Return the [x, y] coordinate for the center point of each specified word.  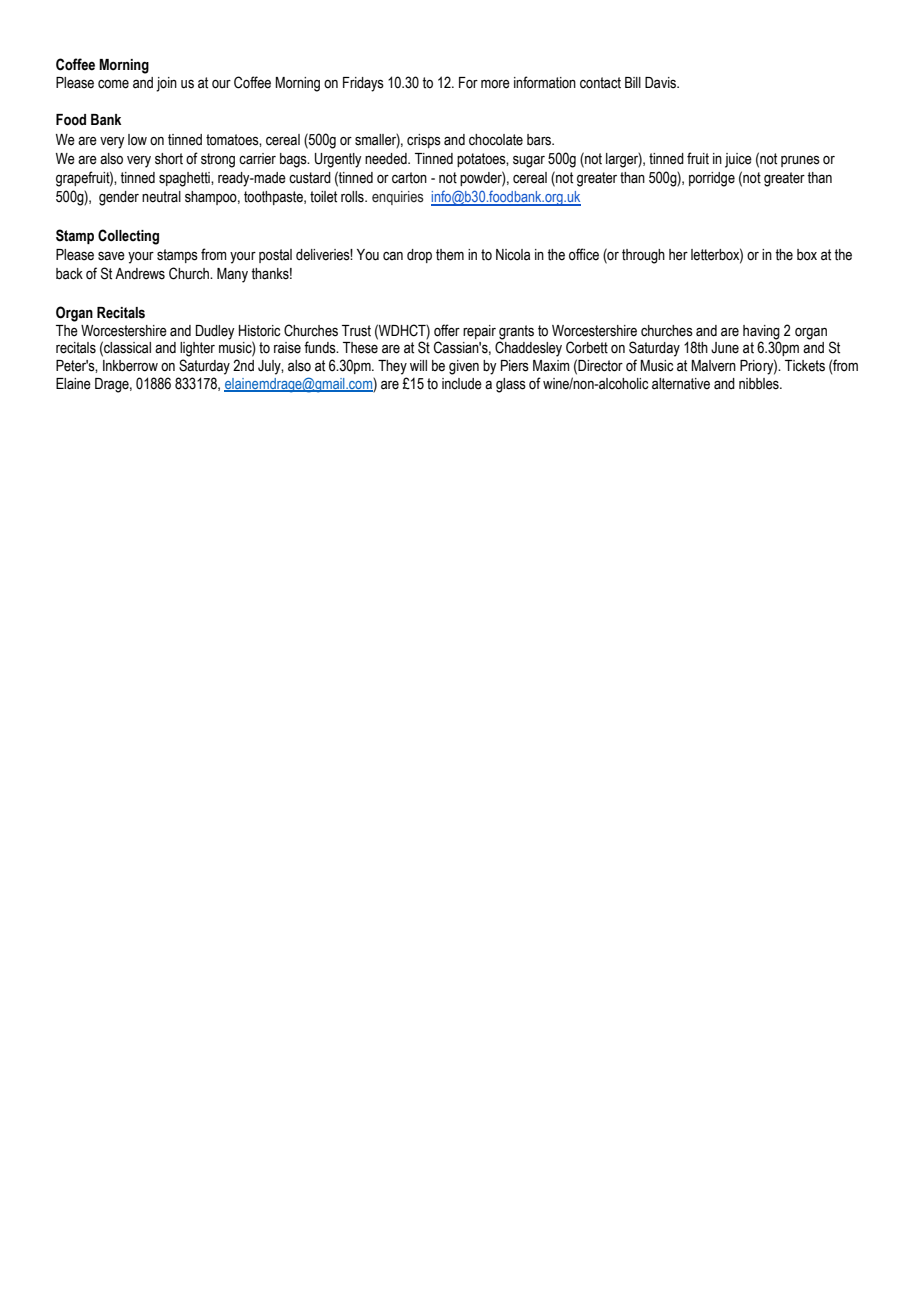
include [462, 384]
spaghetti [185, 179]
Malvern [714, 366]
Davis [662, 83]
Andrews [140, 274]
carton [409, 178]
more [495, 84]
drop [419, 256]
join [166, 84]
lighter [197, 349]
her [678, 255]
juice [738, 160]
